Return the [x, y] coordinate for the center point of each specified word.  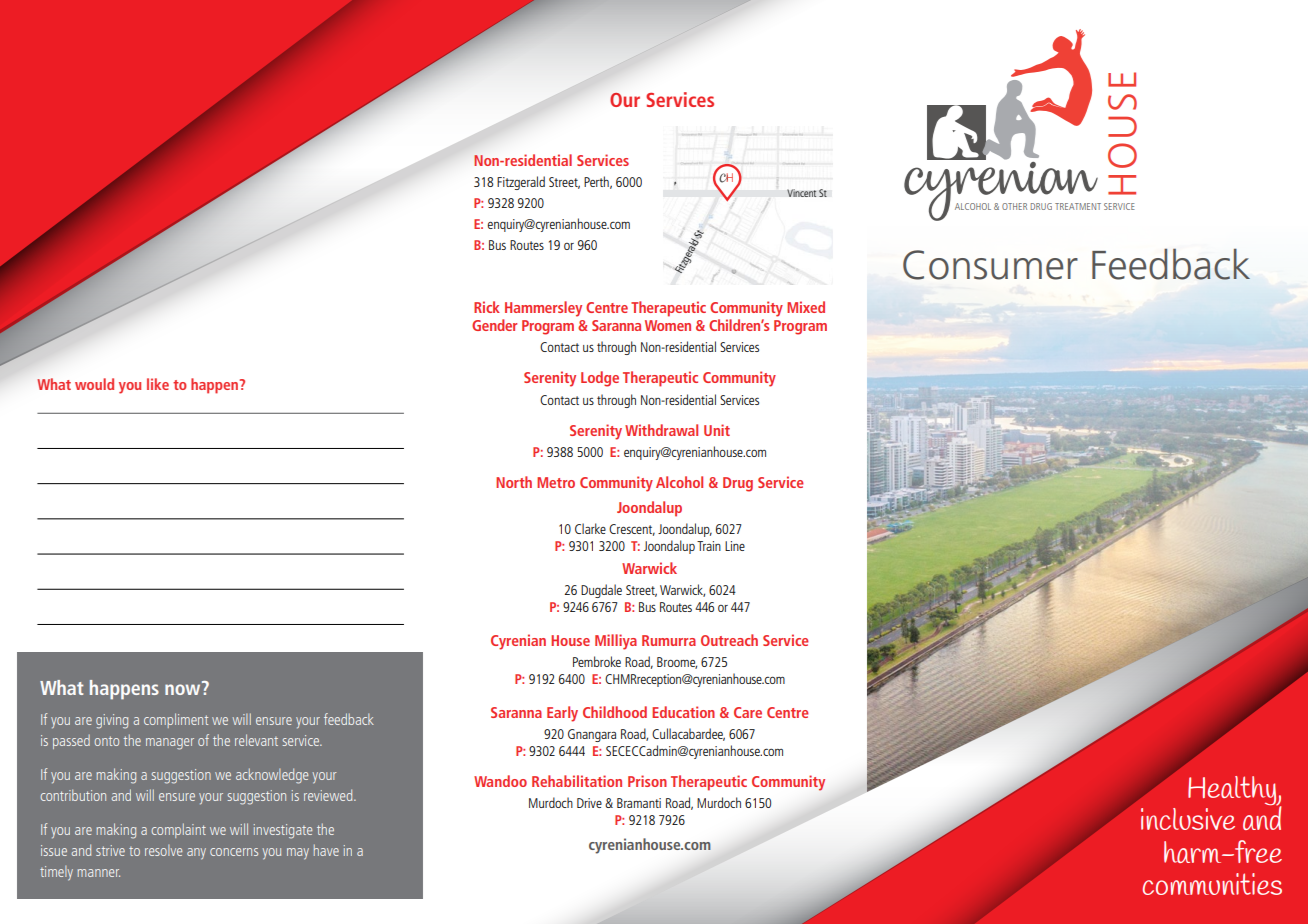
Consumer [990, 265]
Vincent [802, 193]
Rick [487, 307]
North [514, 482]
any [196, 854]
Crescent [632, 530]
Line [735, 546]
